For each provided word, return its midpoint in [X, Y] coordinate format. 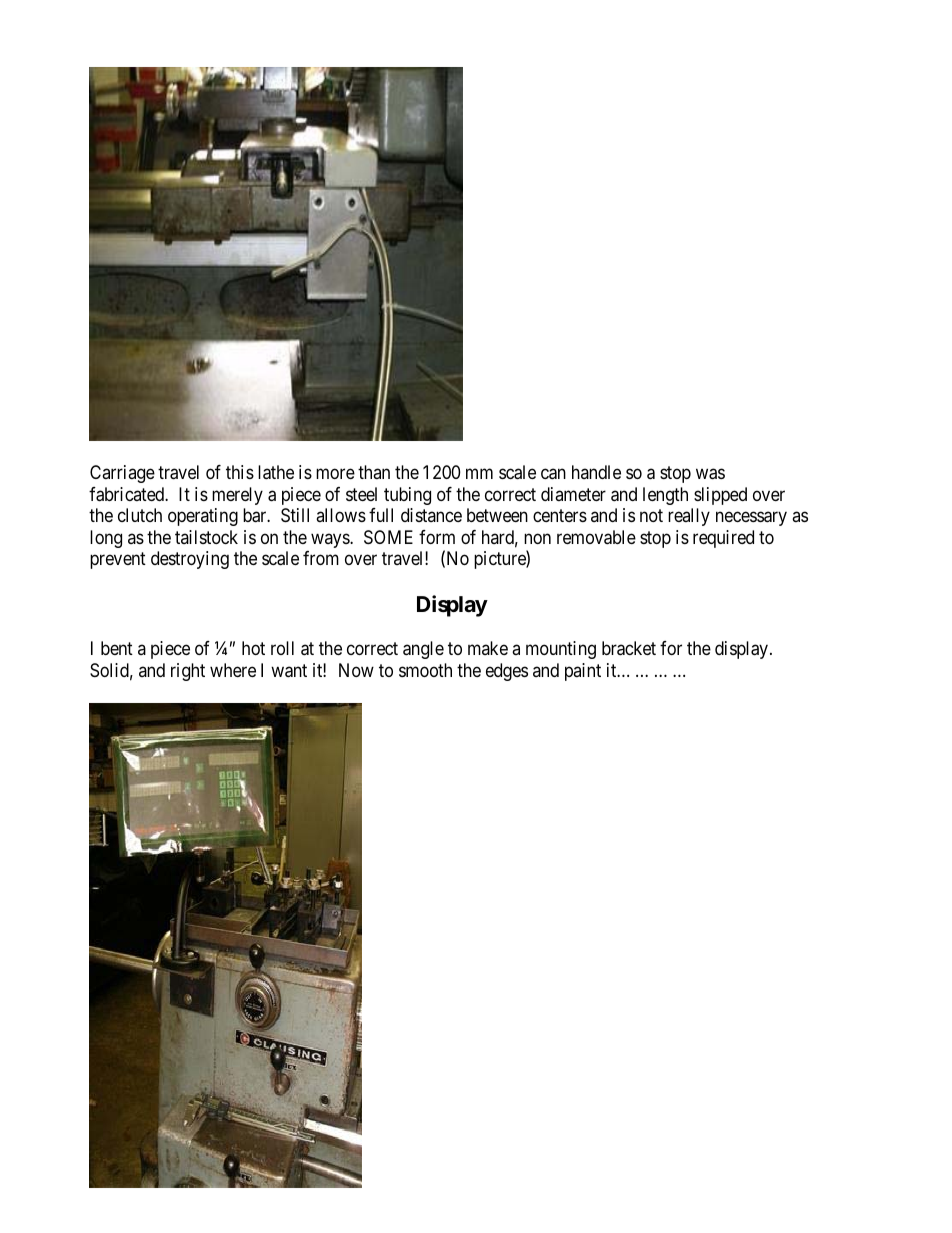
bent [117, 648]
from [321, 558]
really [689, 517]
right [188, 672]
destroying [190, 560]
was [710, 474]
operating [203, 517]
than [374, 472]
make [488, 648]
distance [431, 515]
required [723, 539]
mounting [561, 650]
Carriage [122, 474]
